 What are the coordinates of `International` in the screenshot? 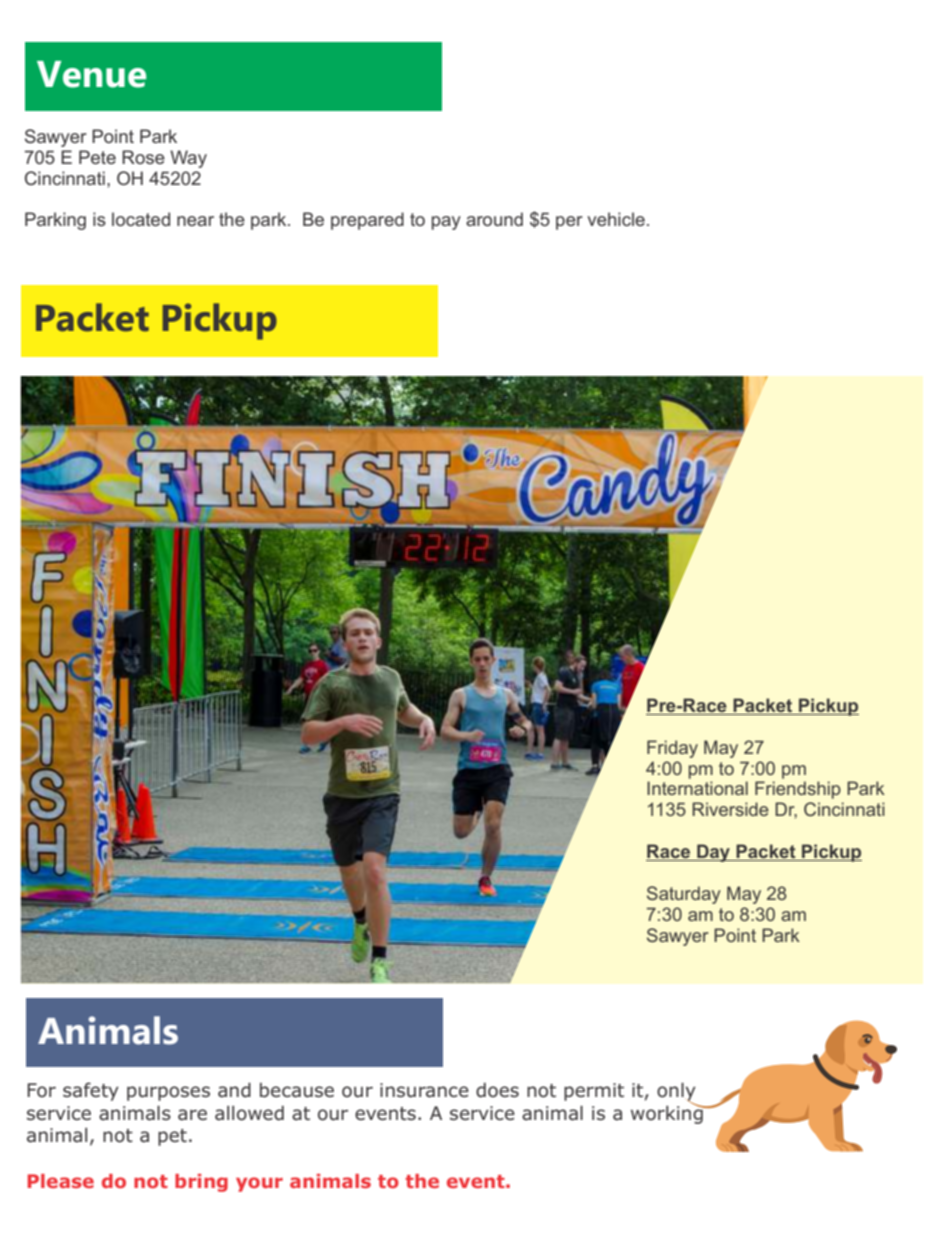 It's located at (697, 788).
